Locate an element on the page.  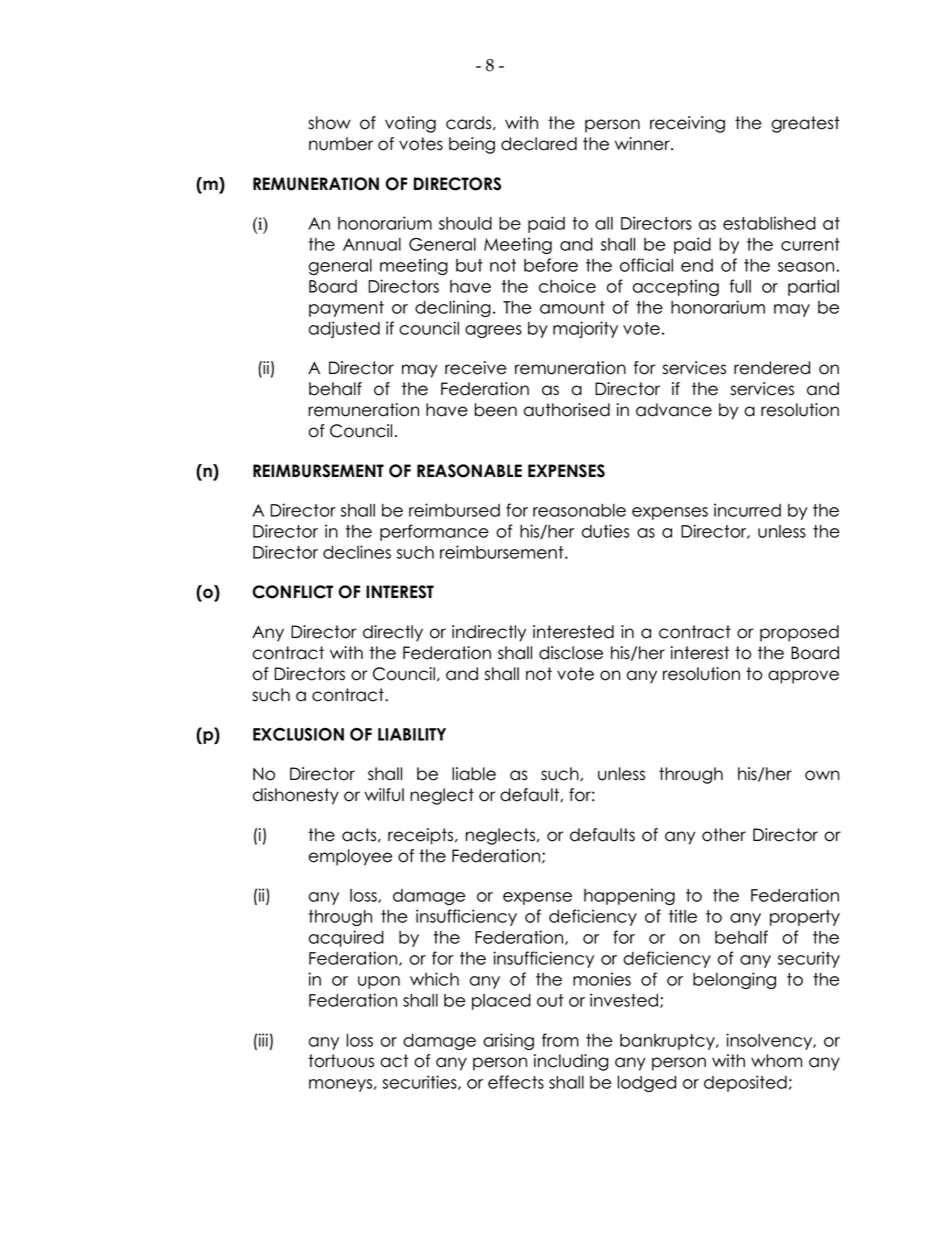
wilful is located at coordinates (384, 795).
